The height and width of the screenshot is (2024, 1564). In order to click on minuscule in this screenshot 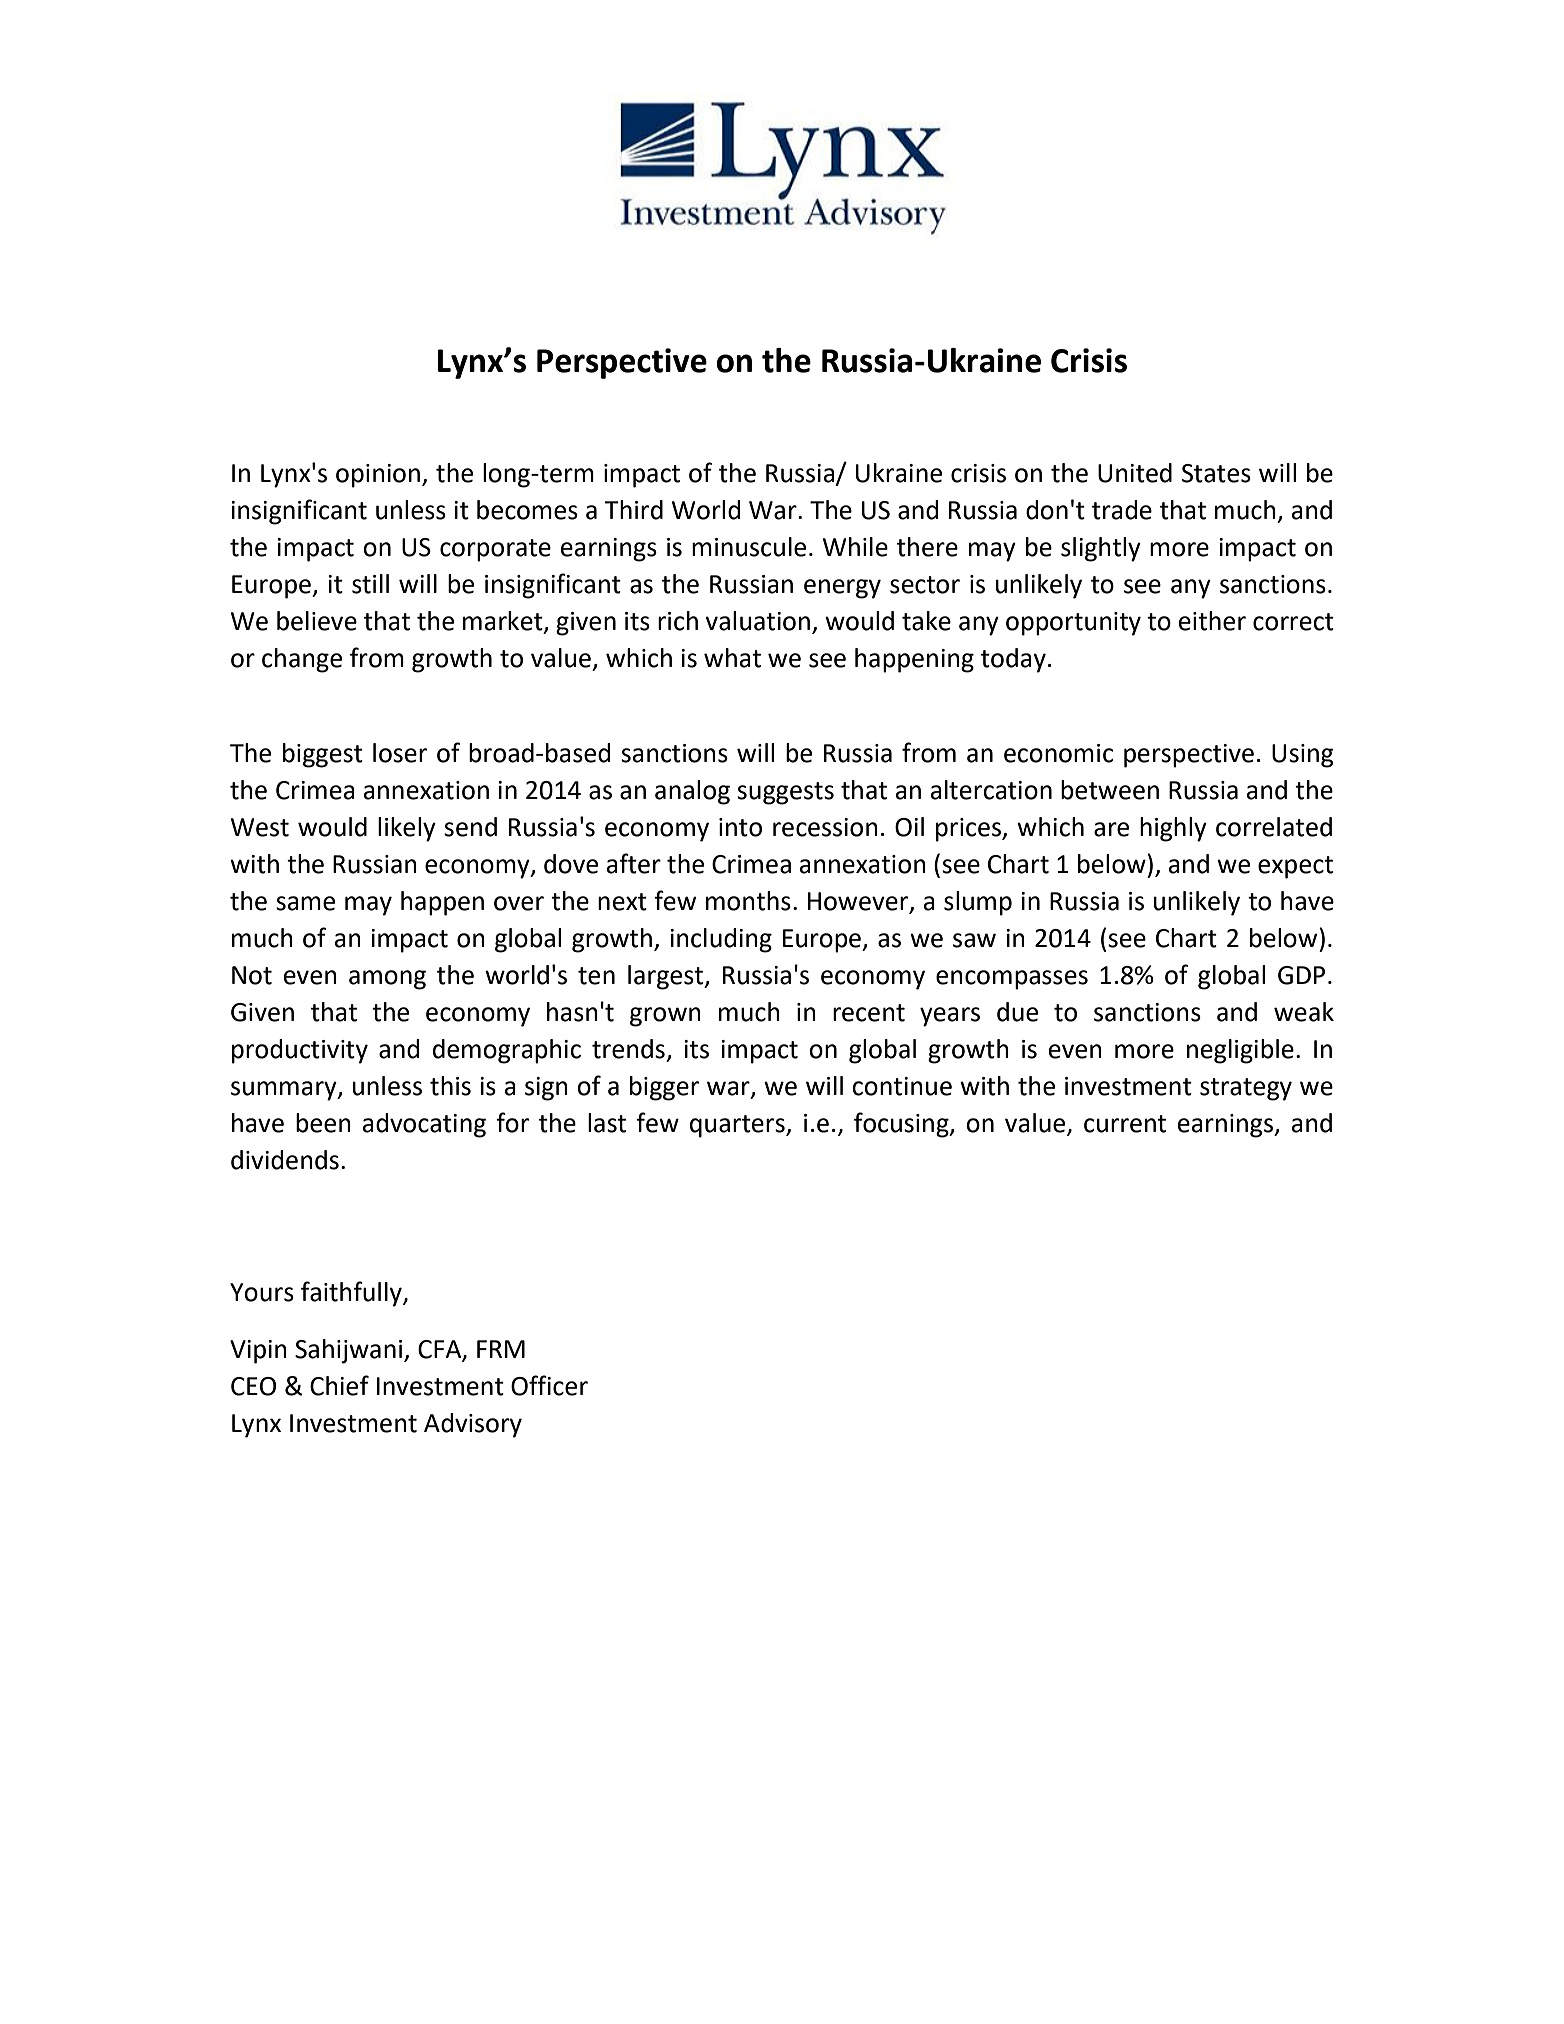, I will do `click(749, 547)`.
